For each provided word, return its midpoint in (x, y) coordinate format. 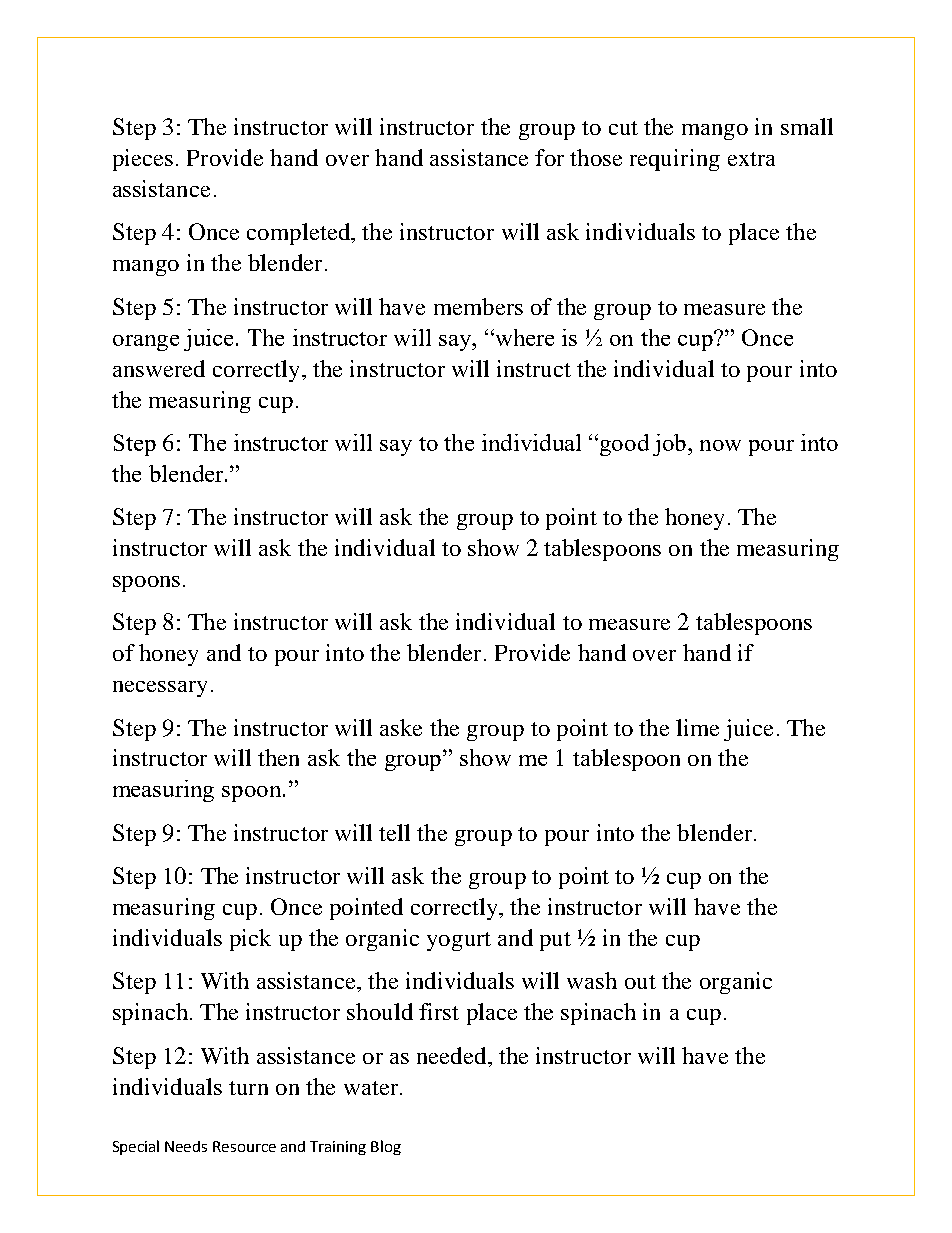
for (549, 157)
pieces (143, 160)
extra (751, 159)
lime (697, 727)
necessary (160, 689)
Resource (244, 1146)
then (278, 757)
